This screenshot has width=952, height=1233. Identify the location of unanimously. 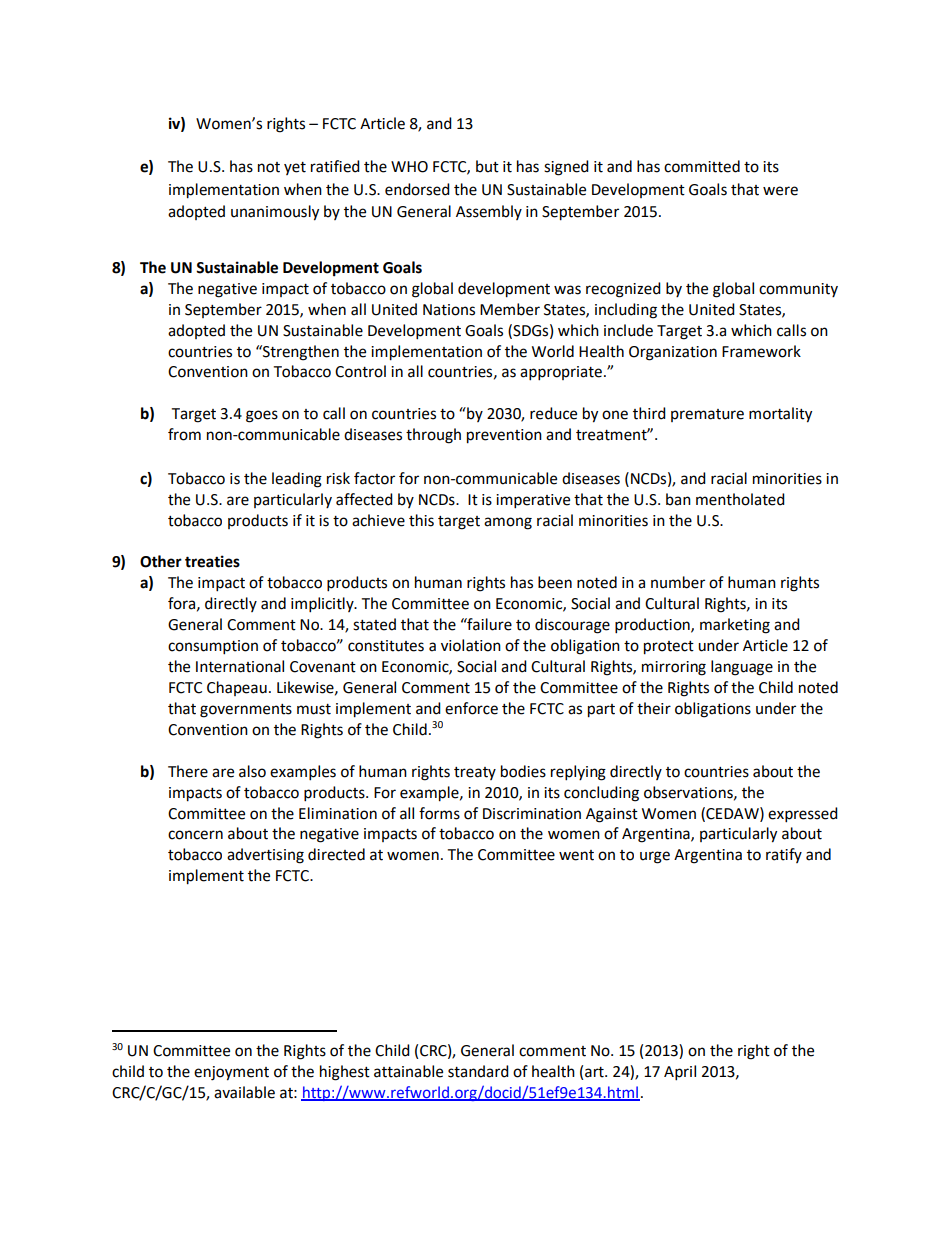
(275, 213).
